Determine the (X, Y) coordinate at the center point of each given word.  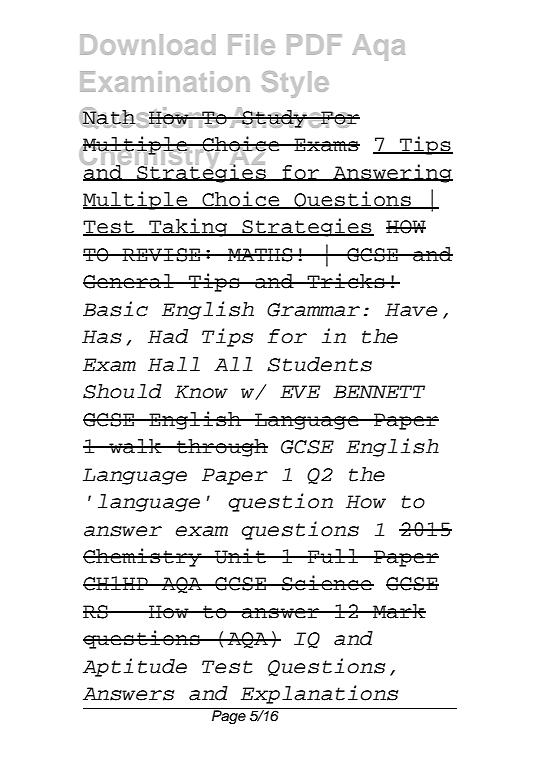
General (129, 281)
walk (135, 446)
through (221, 448)
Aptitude (135, 667)
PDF (314, 44)
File (251, 44)
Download (147, 44)
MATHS (260, 255)
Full (333, 556)
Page (229, 716)
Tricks (346, 281)
